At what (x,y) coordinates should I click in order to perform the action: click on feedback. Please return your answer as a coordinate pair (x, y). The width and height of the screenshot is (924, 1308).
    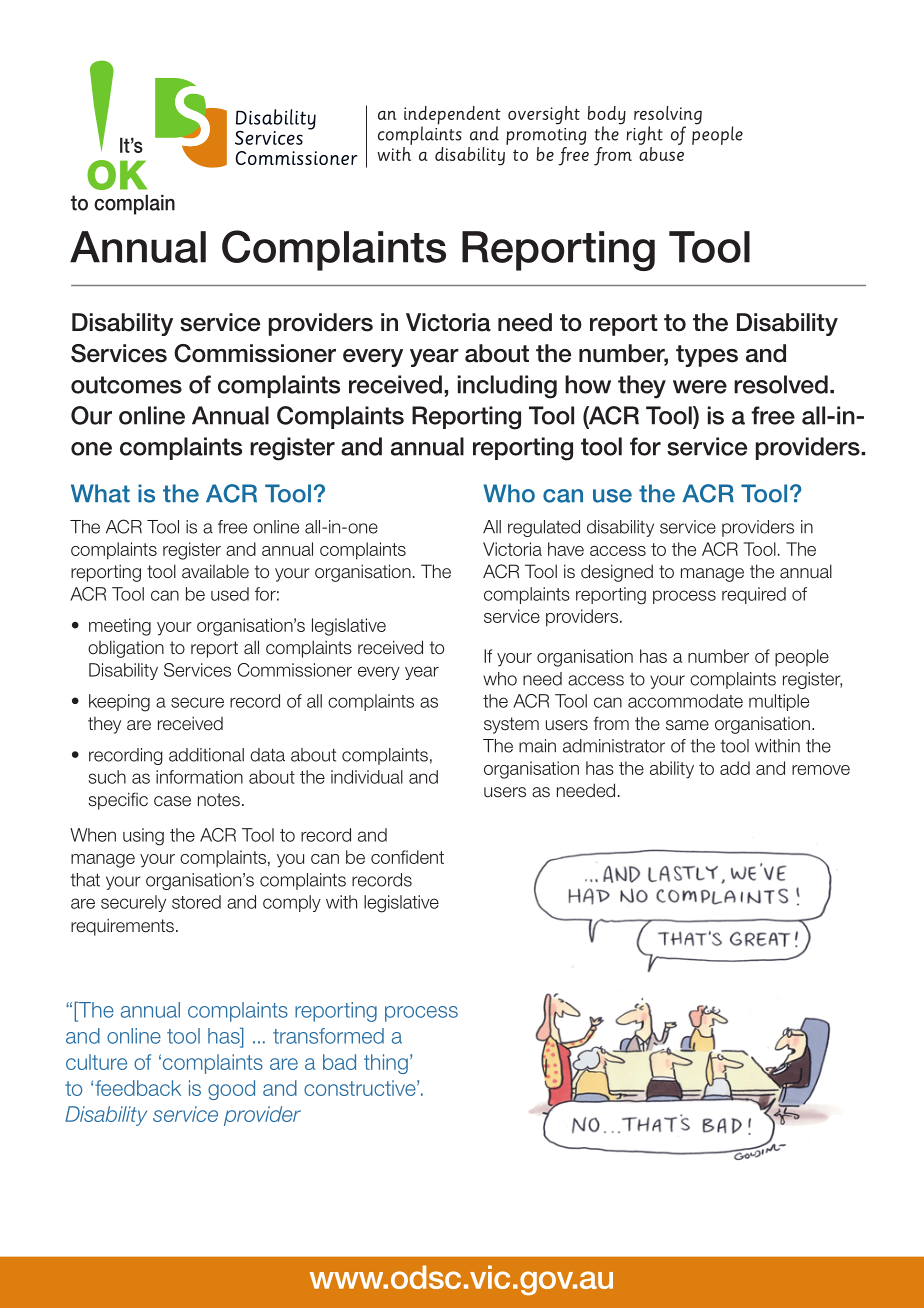
    Looking at the image, I should click on (138, 1088).
